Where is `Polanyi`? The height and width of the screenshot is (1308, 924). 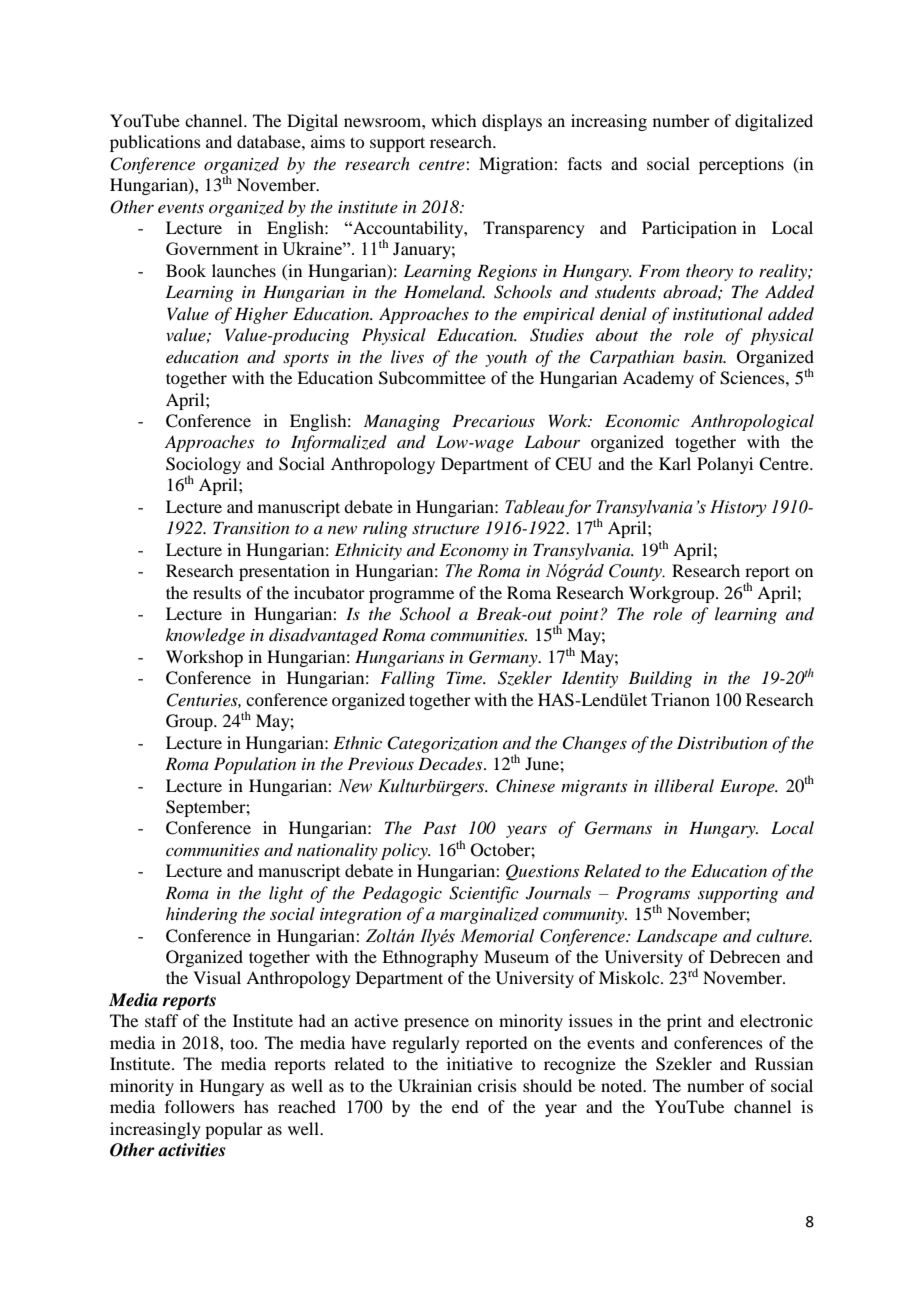 Polanyi is located at coordinates (725, 465).
